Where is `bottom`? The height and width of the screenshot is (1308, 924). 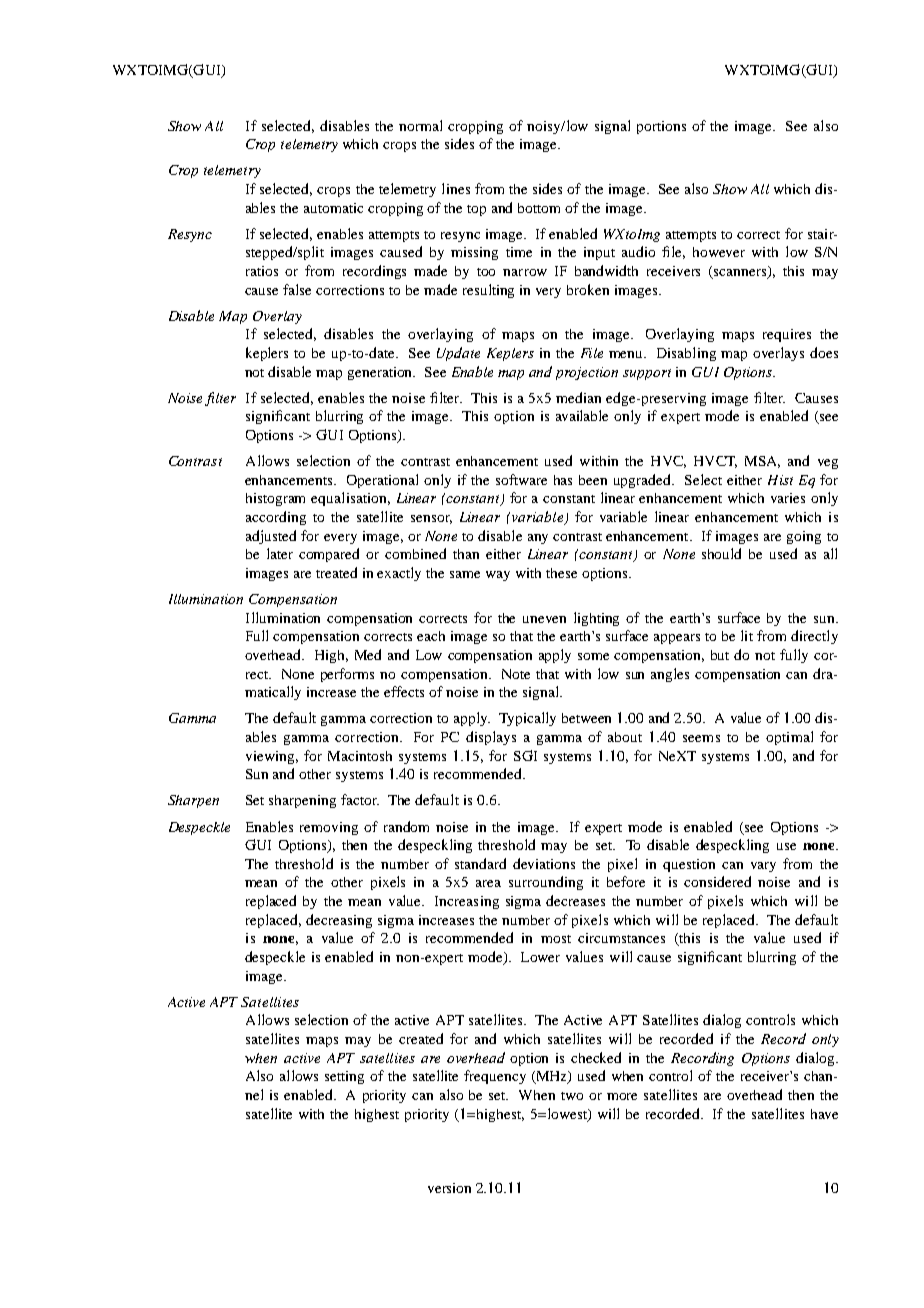 bottom is located at coordinates (539, 208).
